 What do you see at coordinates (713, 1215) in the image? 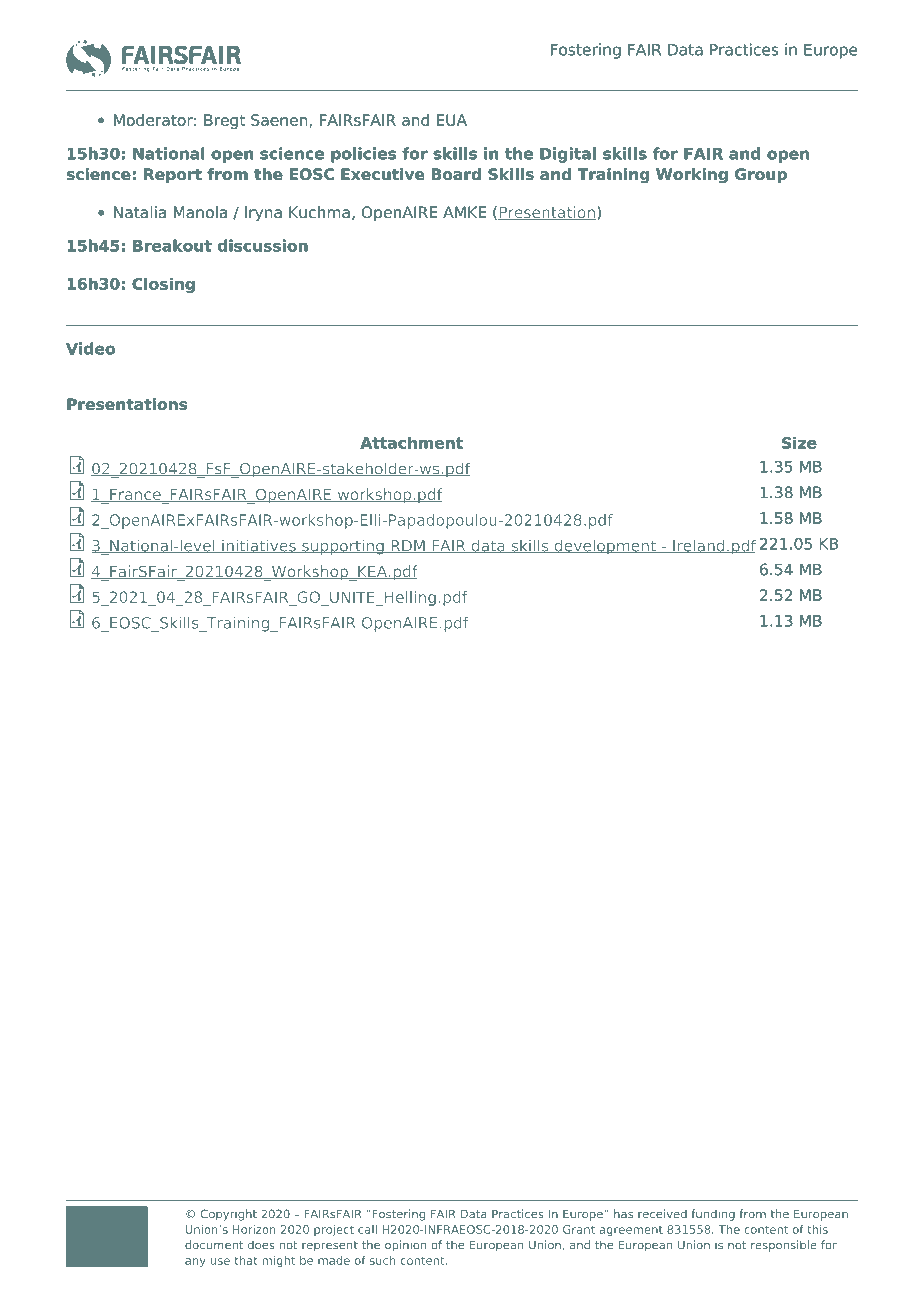
I see `funding` at bounding box center [713, 1215].
